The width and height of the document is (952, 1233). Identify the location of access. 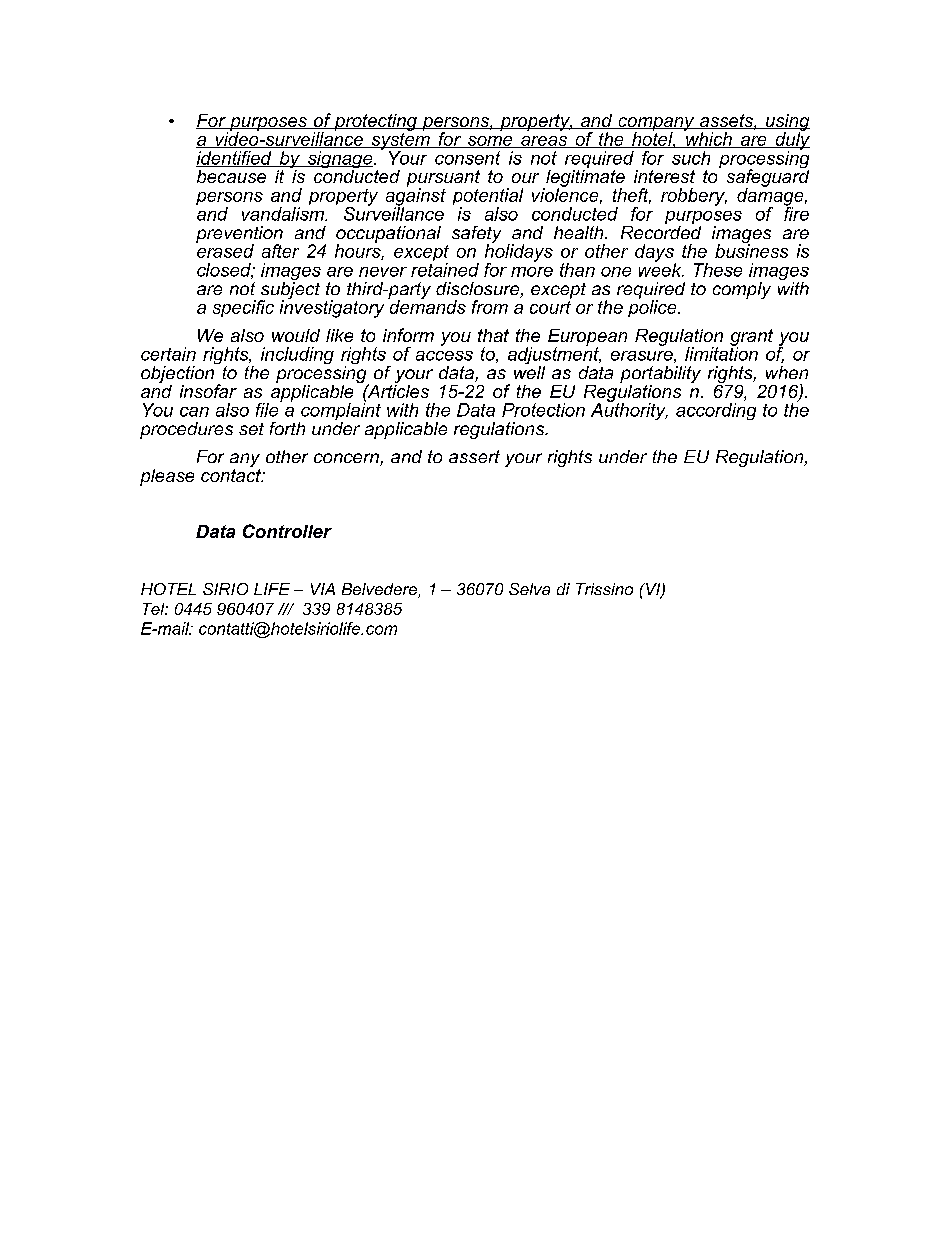
(444, 356).
